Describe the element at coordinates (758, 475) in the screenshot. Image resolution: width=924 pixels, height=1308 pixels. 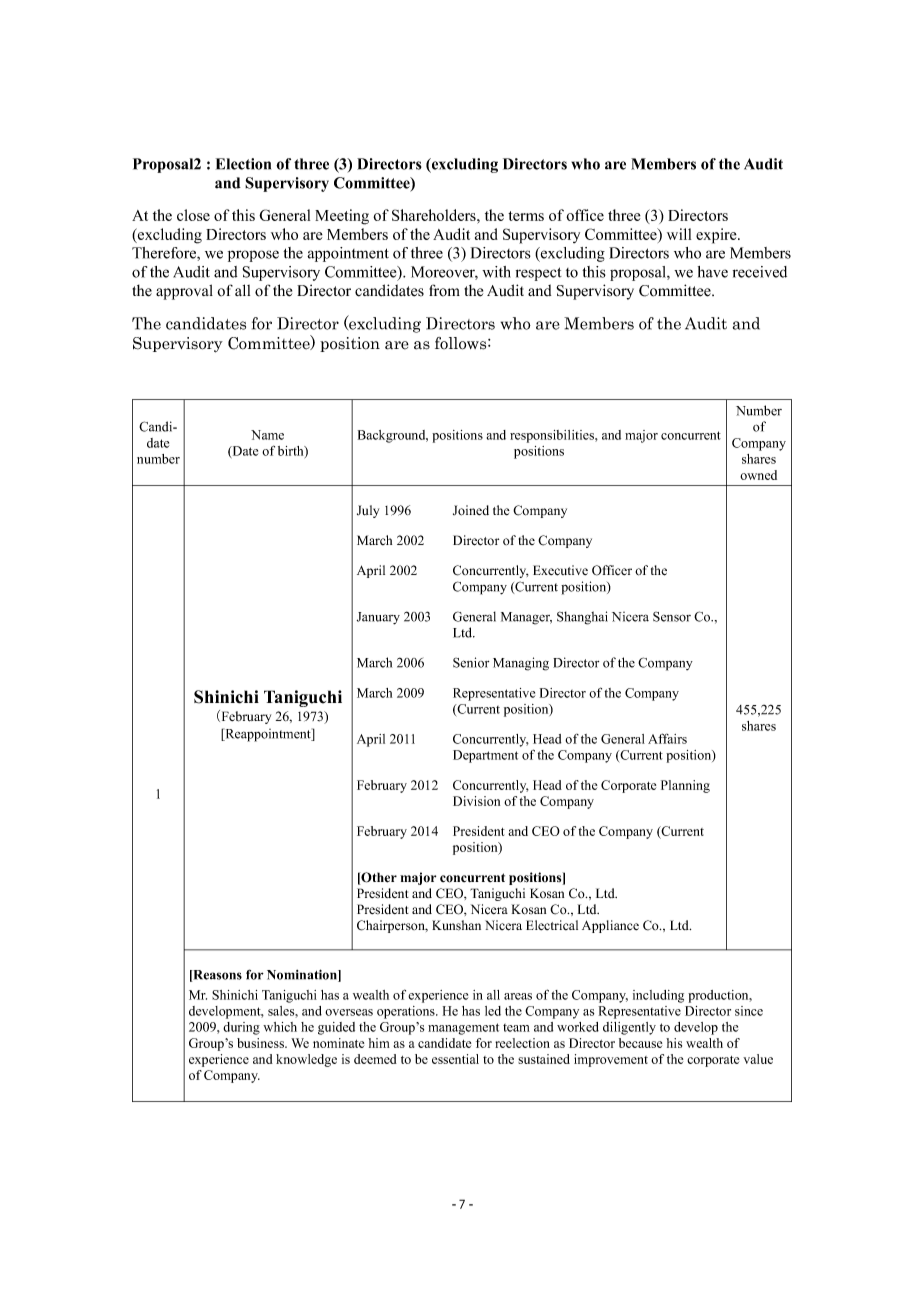
I see `owned` at that location.
